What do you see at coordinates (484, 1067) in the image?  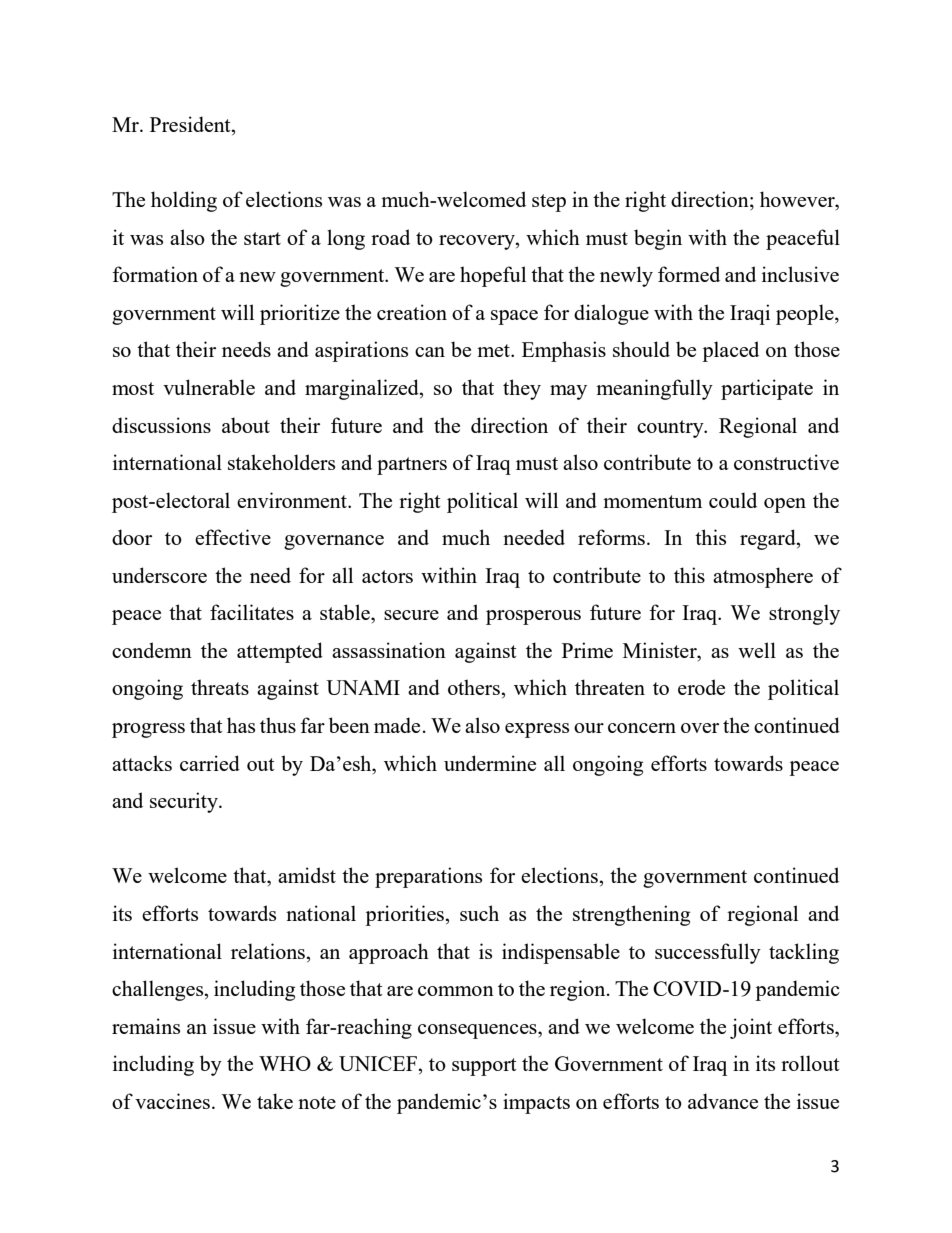 I see `support` at bounding box center [484, 1067].
